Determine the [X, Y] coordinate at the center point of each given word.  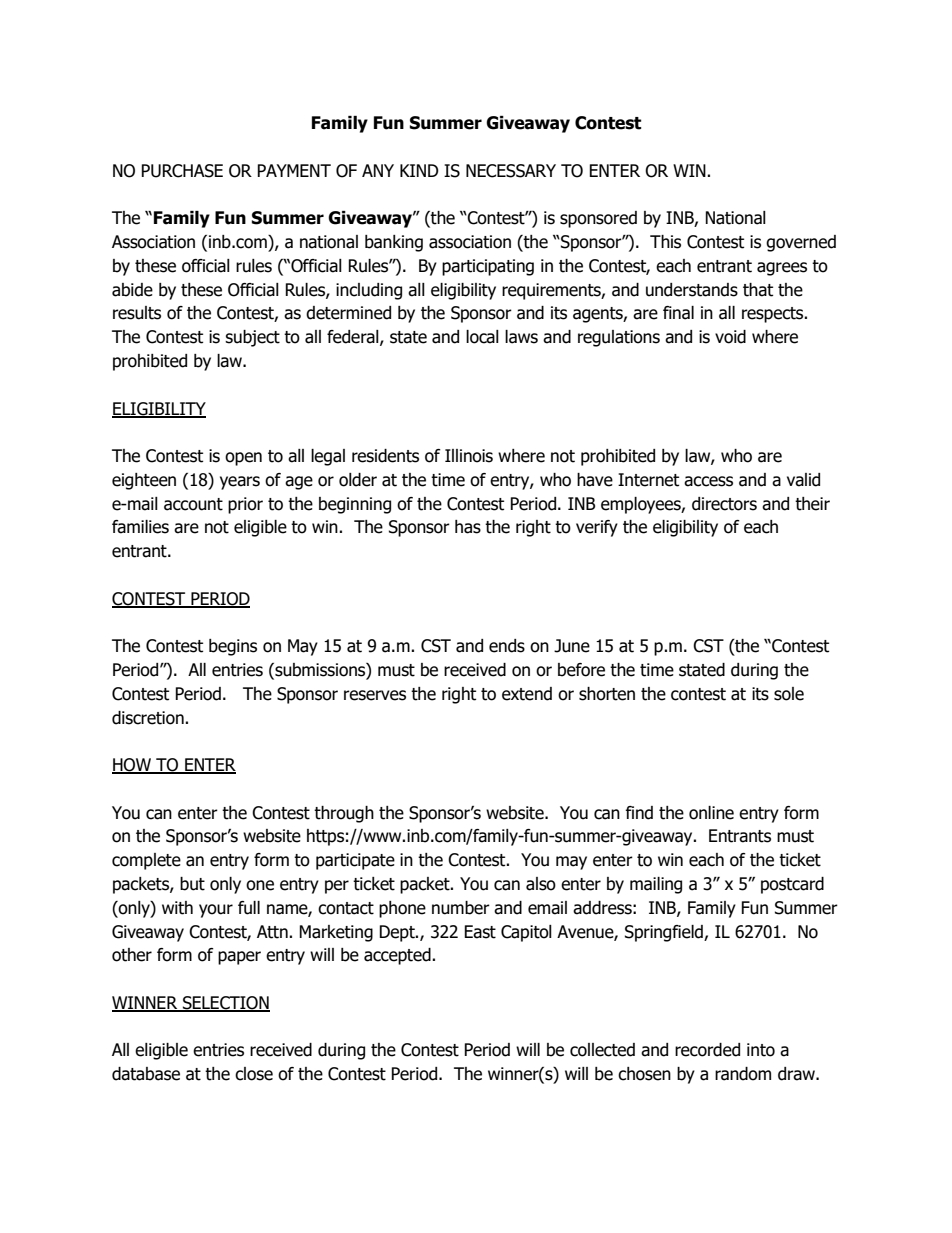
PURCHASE [182, 171]
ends [507, 646]
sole [789, 694]
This [665, 242]
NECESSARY [511, 171]
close [254, 1074]
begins [233, 647]
